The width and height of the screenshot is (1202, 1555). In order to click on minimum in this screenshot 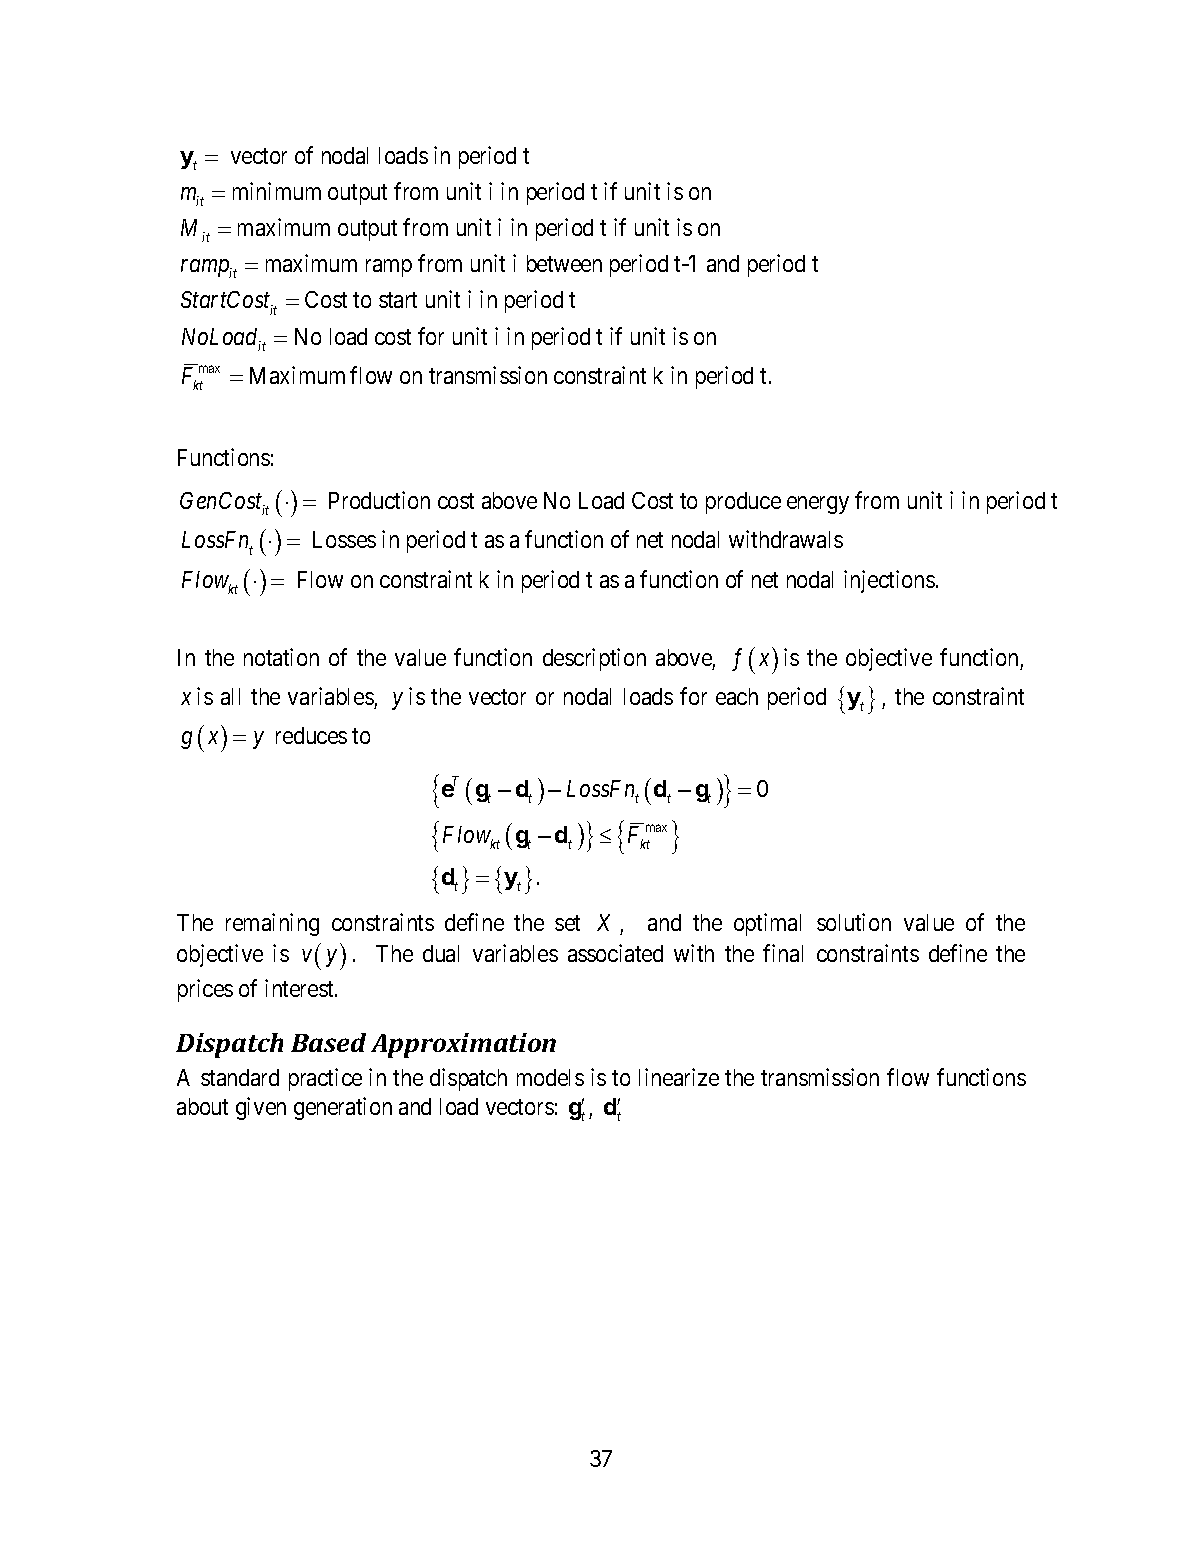, I will do `click(277, 191)`.
